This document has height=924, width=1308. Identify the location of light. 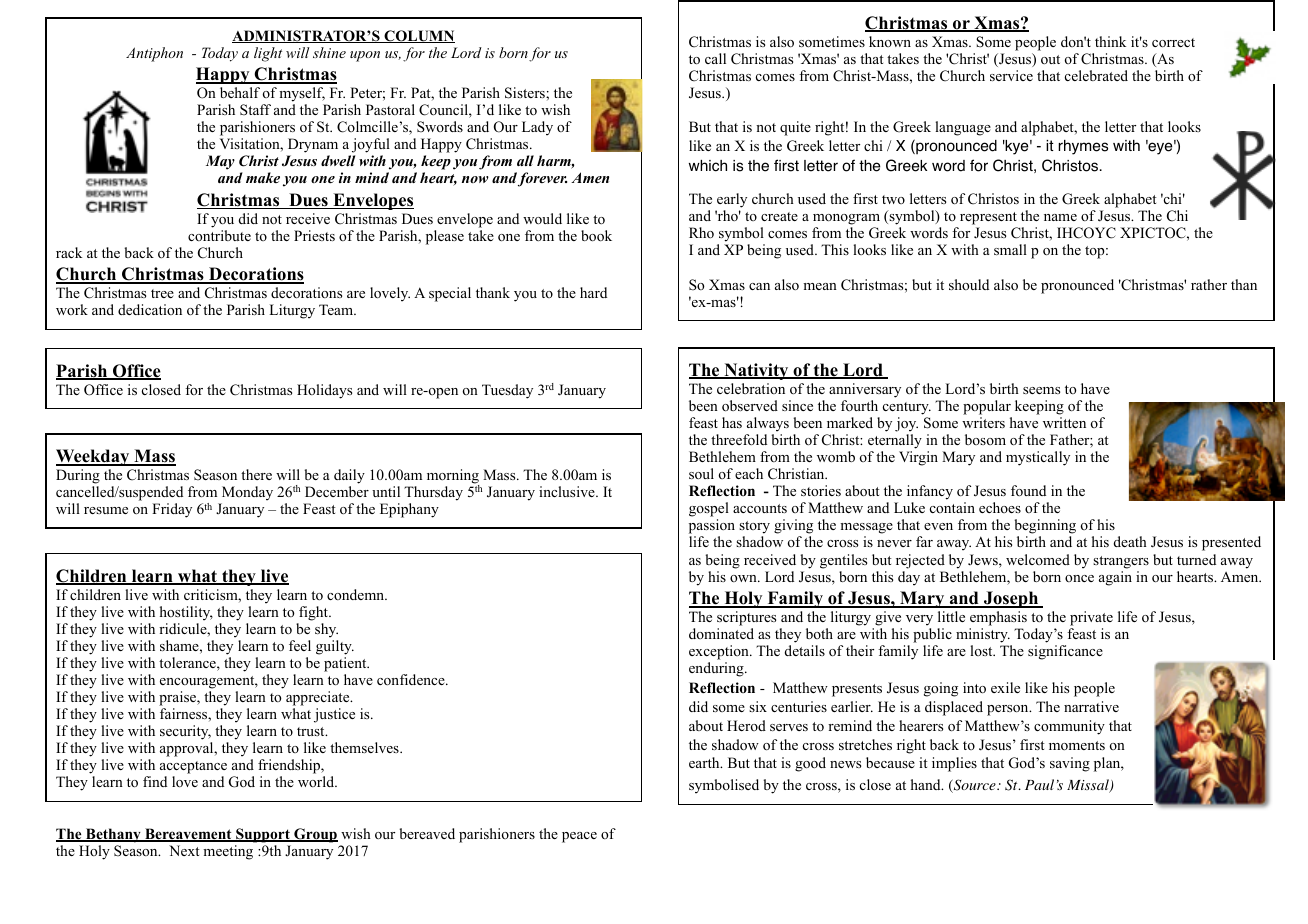
(268, 54).
